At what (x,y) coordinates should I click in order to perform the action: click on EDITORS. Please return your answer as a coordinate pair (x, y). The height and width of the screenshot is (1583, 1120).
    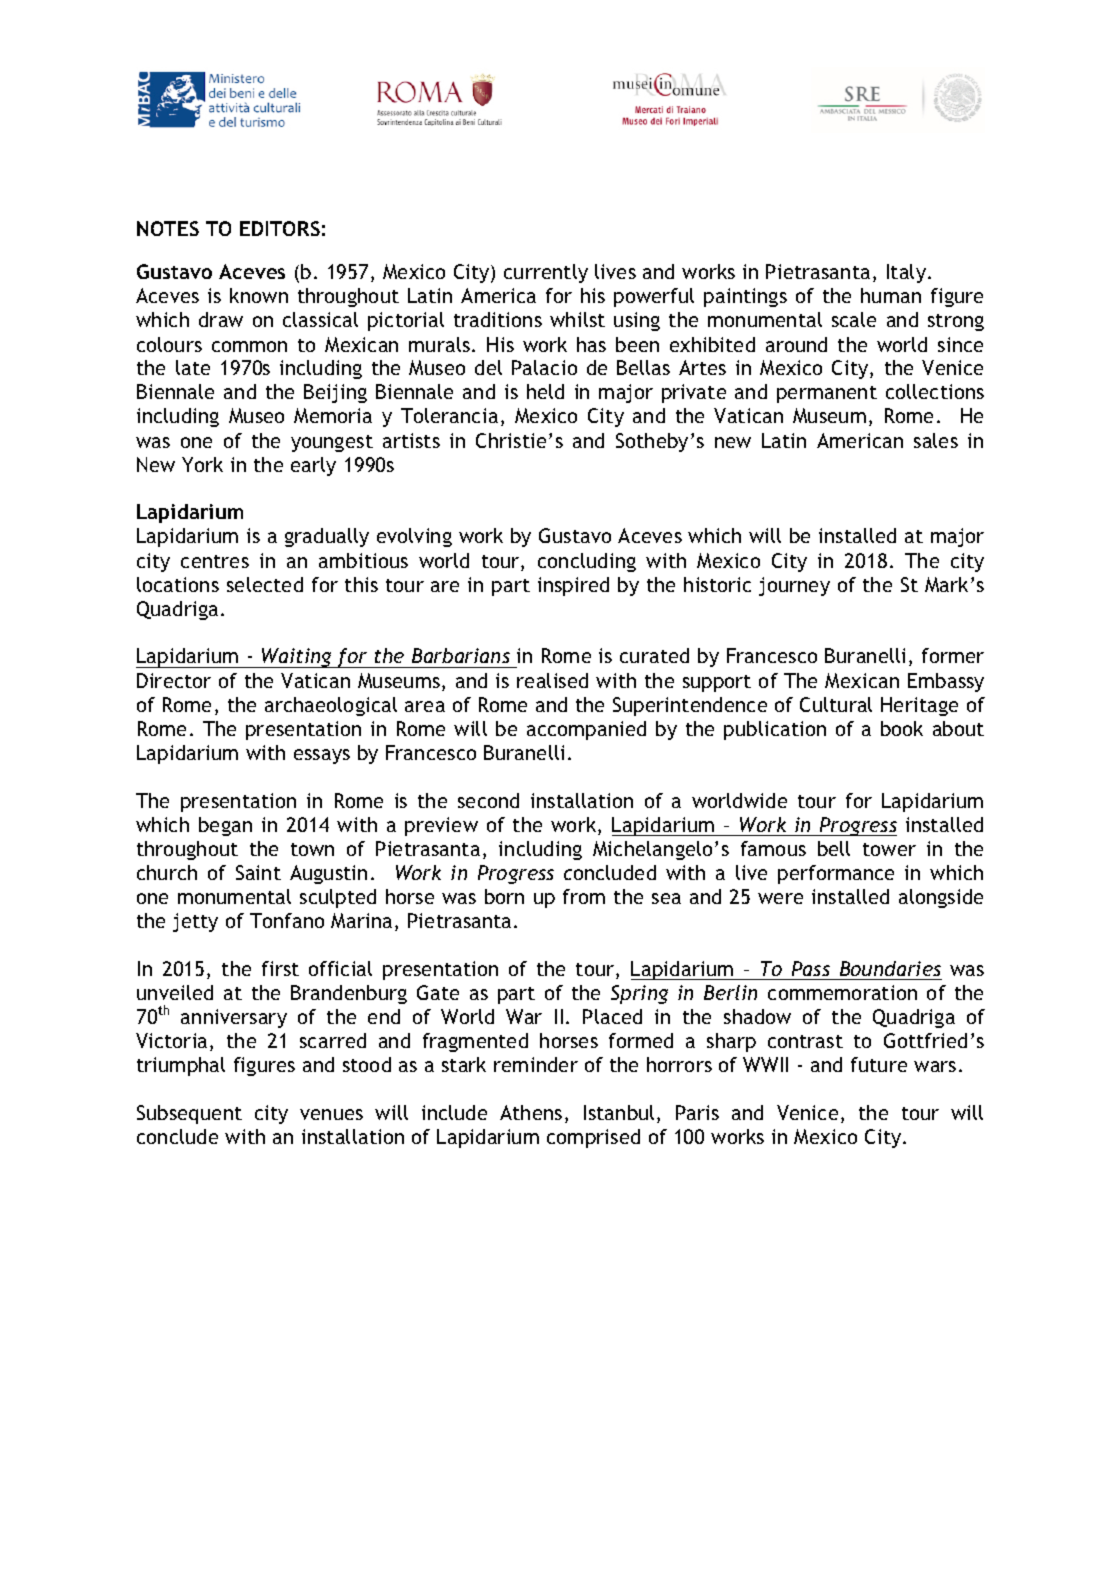
    Looking at the image, I should click on (280, 228).
